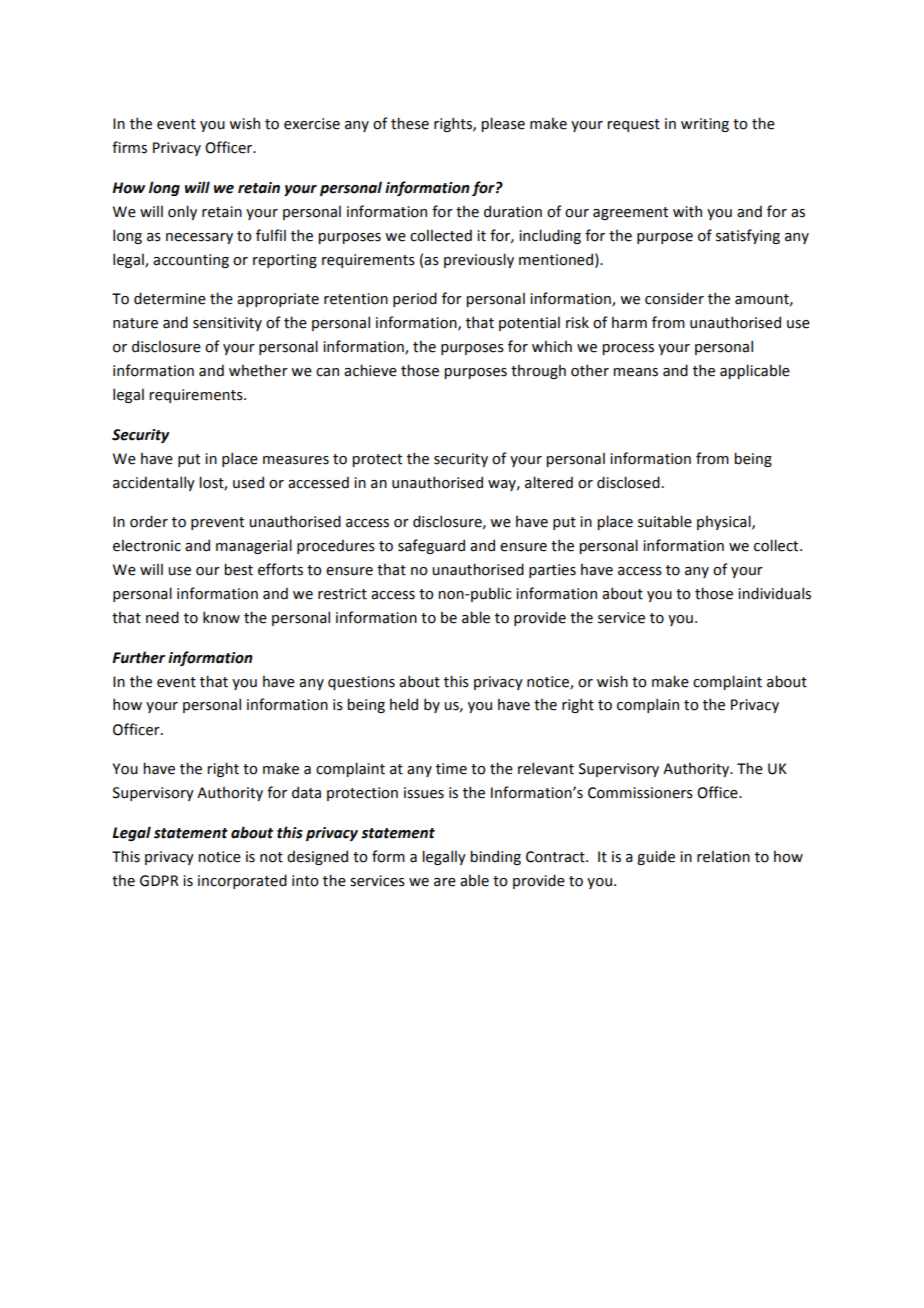  What do you see at coordinates (248, 482) in the screenshot?
I see `used` at bounding box center [248, 482].
